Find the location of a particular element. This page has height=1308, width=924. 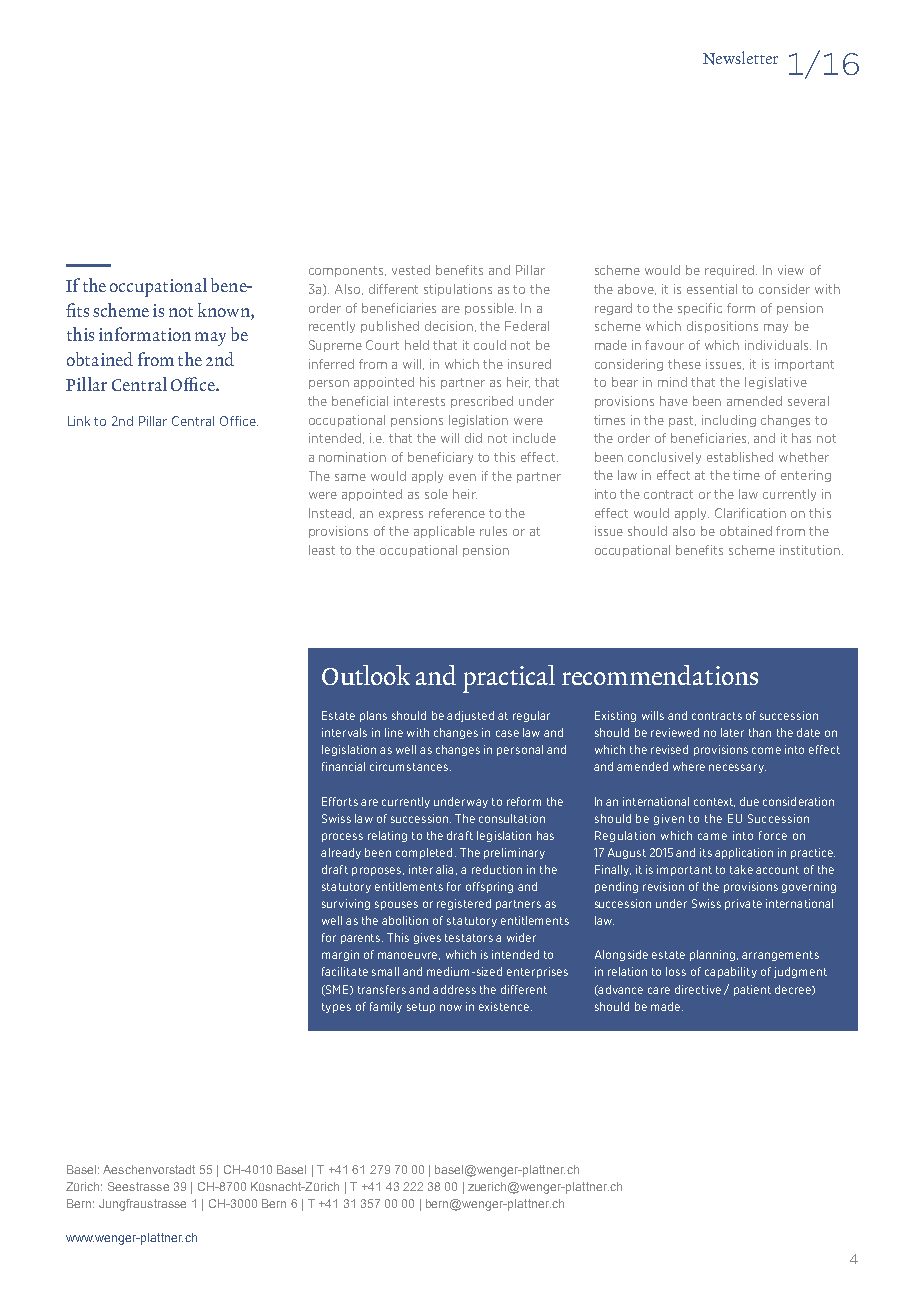

components is located at coordinates (347, 271).
